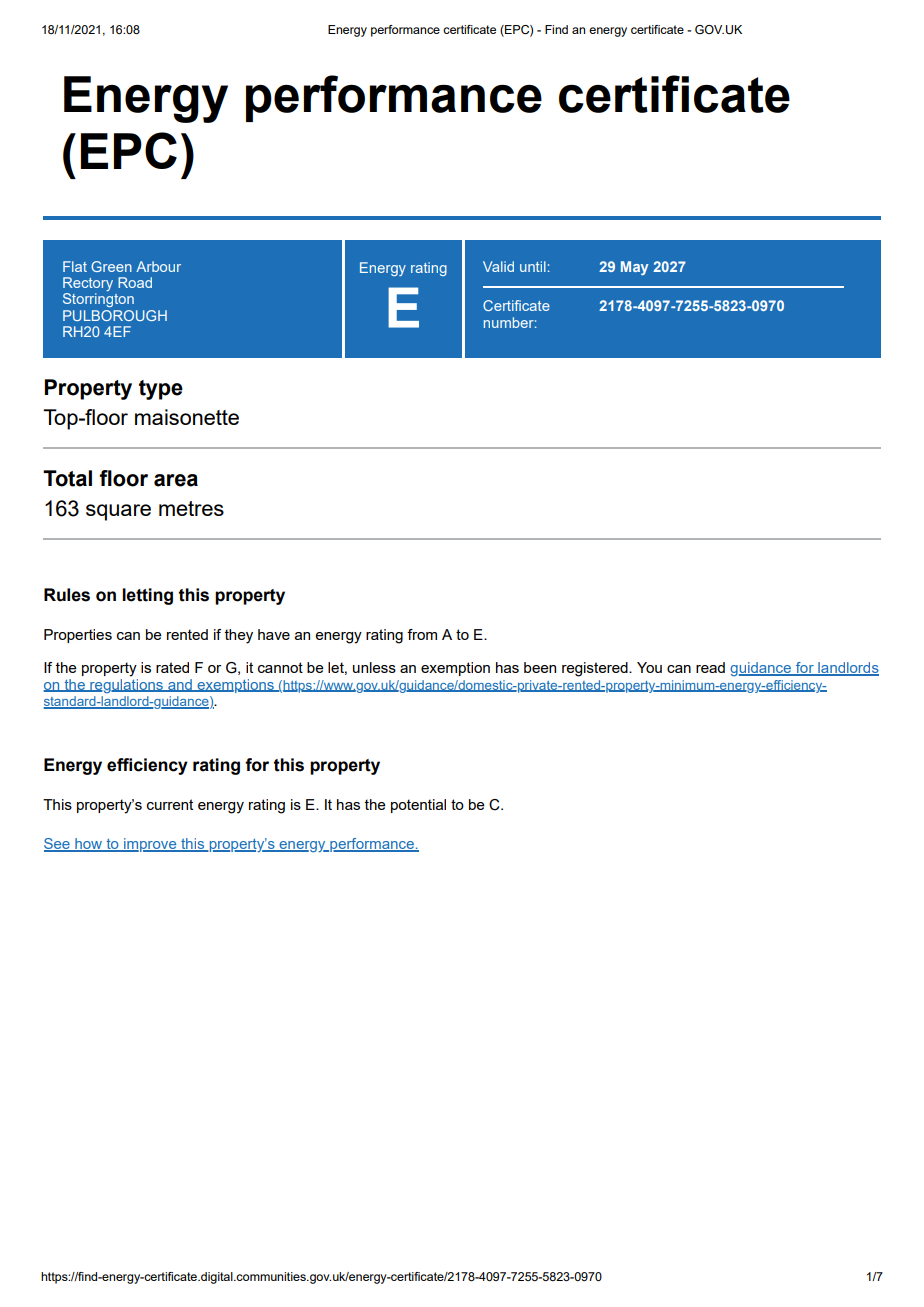 This page has width=924, height=1307. What do you see at coordinates (135, 282) in the page?
I see `Road` at bounding box center [135, 282].
